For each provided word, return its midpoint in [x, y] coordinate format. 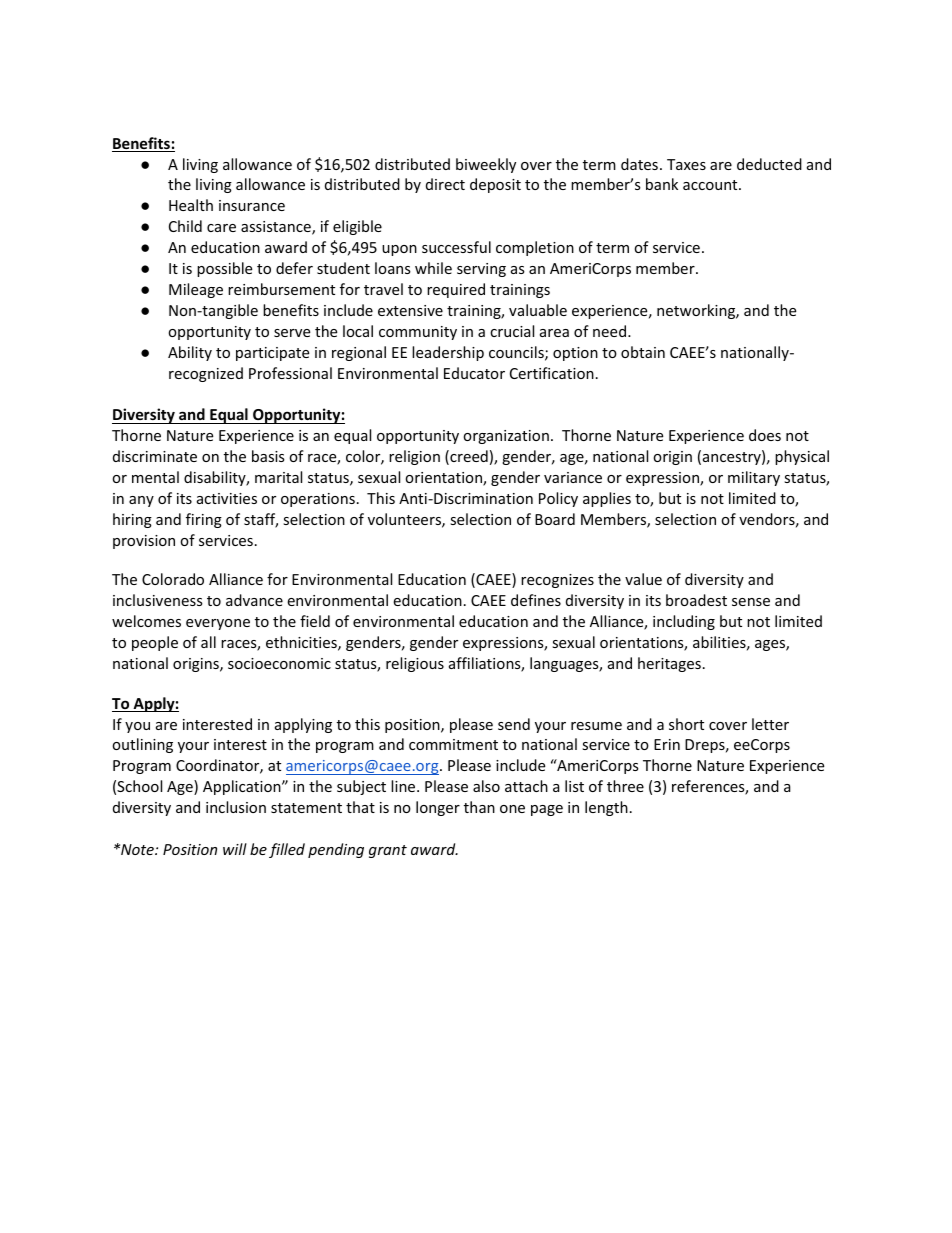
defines [536, 600]
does [765, 435]
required [456, 290]
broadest [696, 600]
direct [445, 184]
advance [254, 600]
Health [191, 205]
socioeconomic [279, 663]
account [711, 185]
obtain [643, 352]
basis [268, 456]
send [514, 724]
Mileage [196, 290]
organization [506, 437]
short [686, 724]
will [235, 849]
